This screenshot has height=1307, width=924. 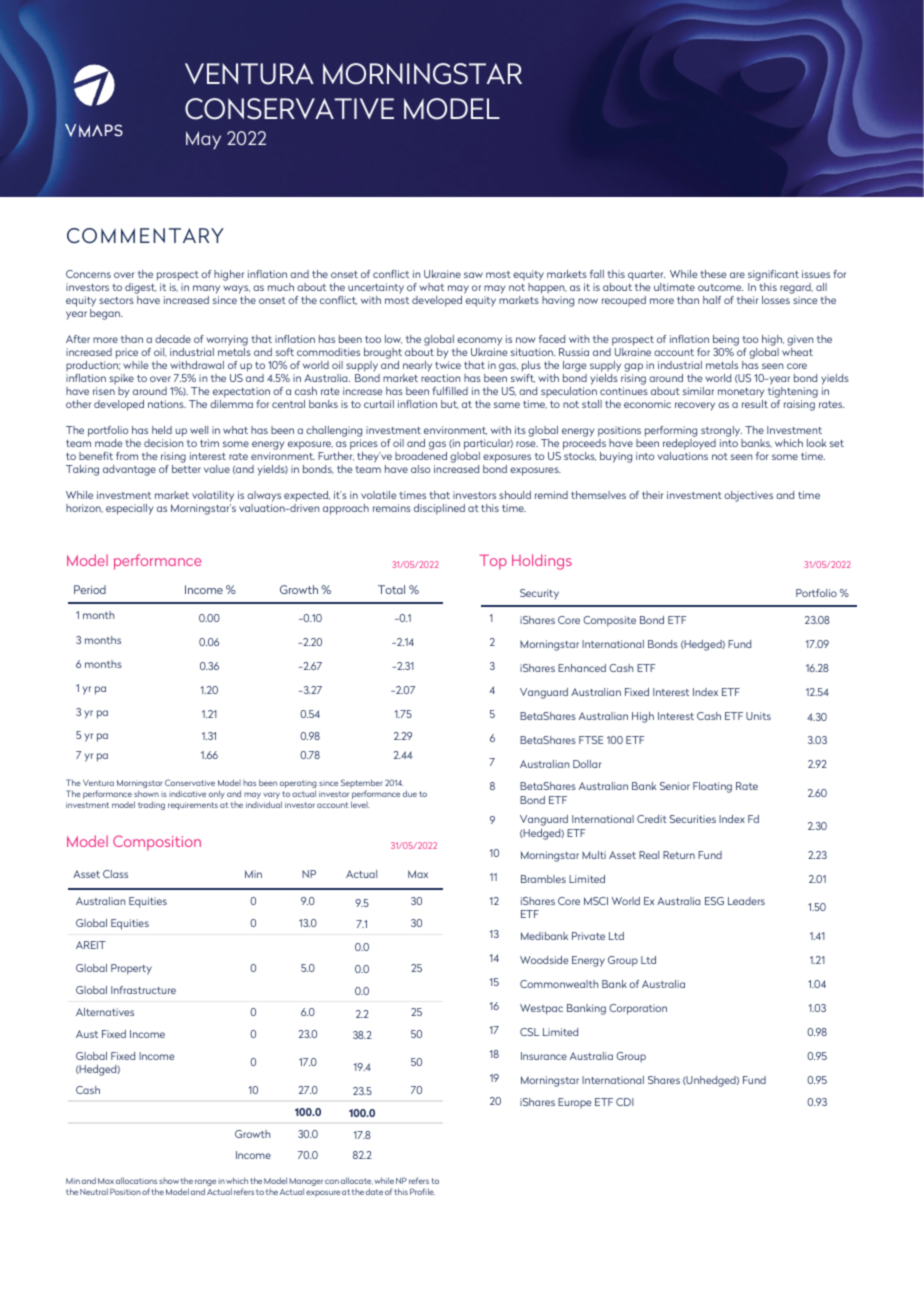 What do you see at coordinates (422, 1191) in the screenshot?
I see `Profile` at bounding box center [422, 1191].
